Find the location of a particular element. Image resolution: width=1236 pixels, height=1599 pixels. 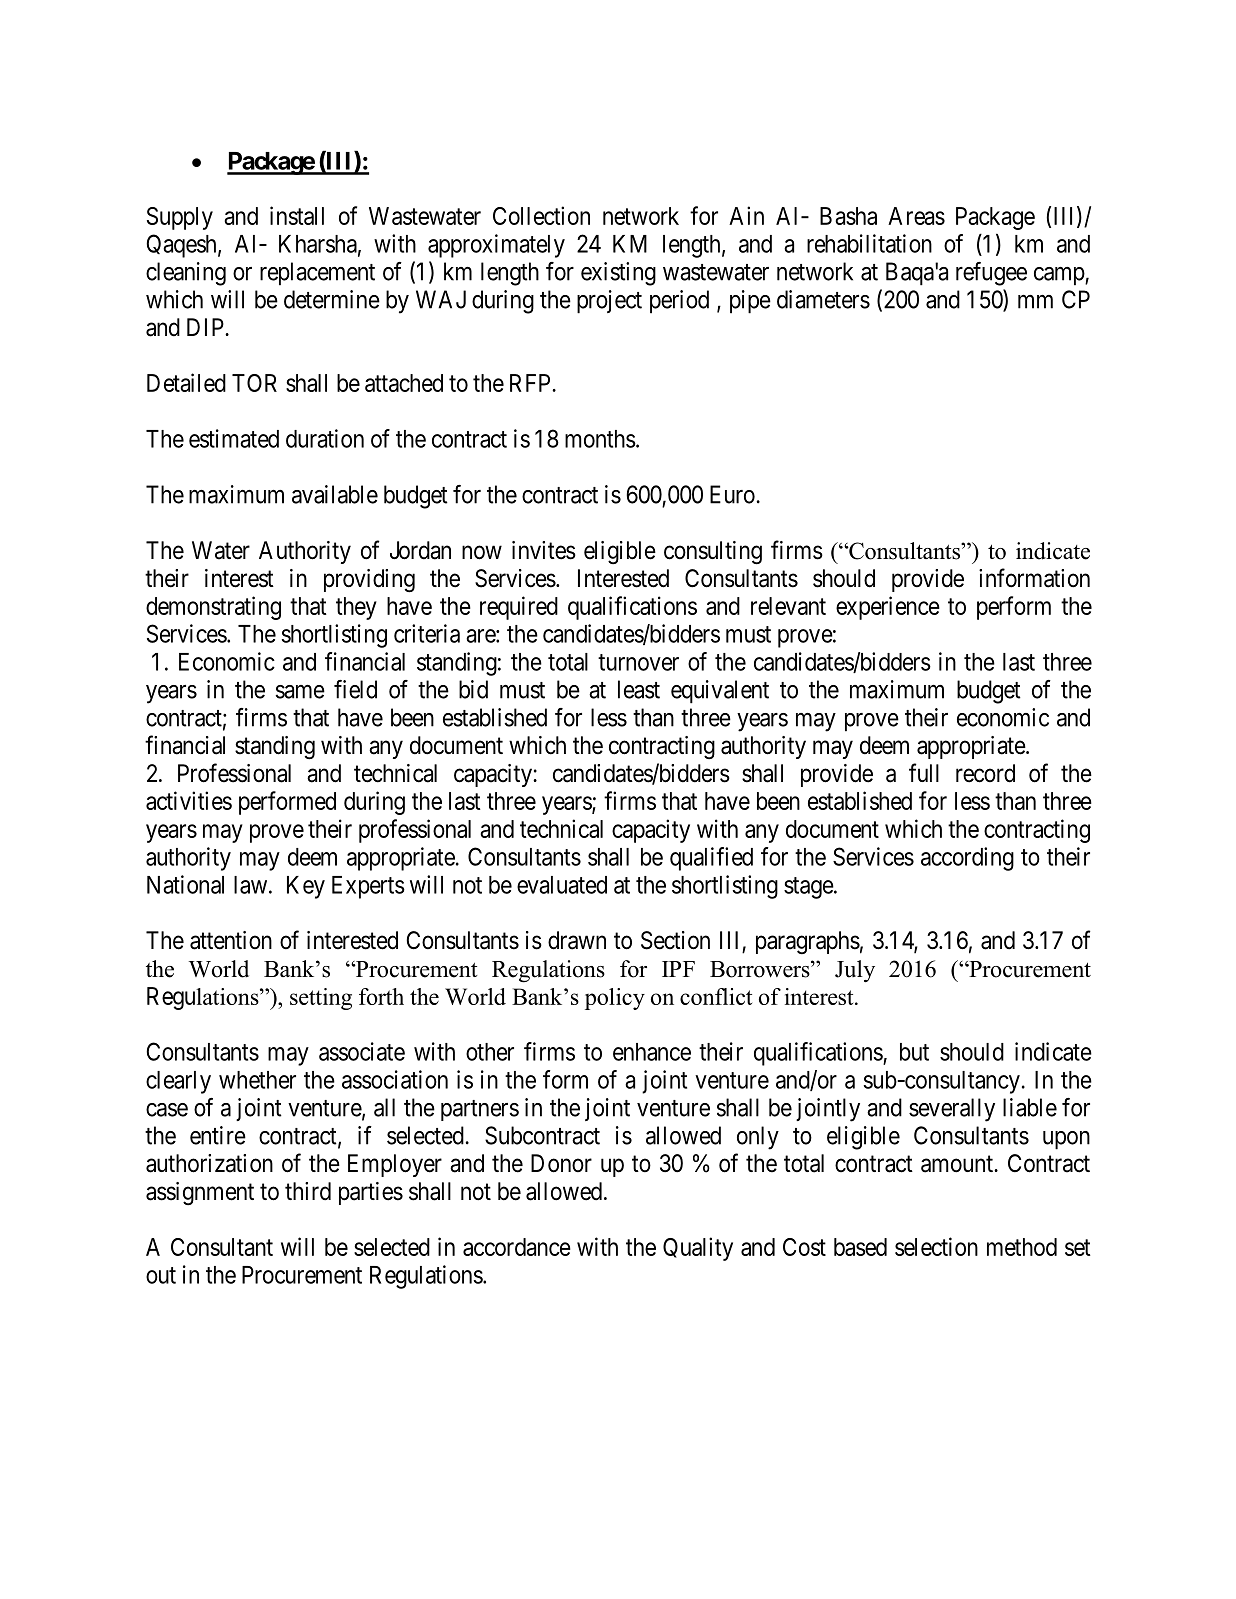

existing is located at coordinates (618, 274).
